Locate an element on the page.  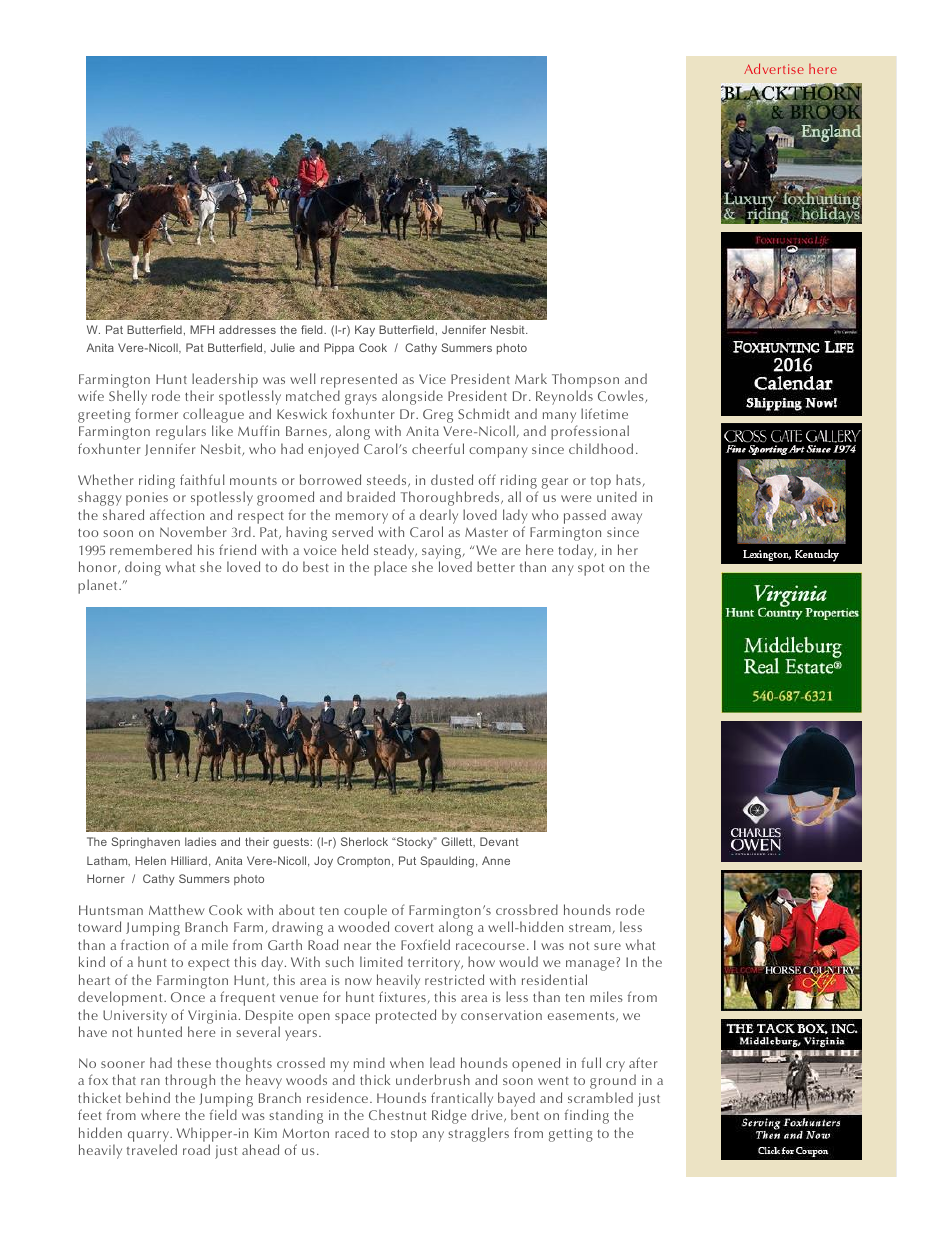
place is located at coordinates (390, 568).
